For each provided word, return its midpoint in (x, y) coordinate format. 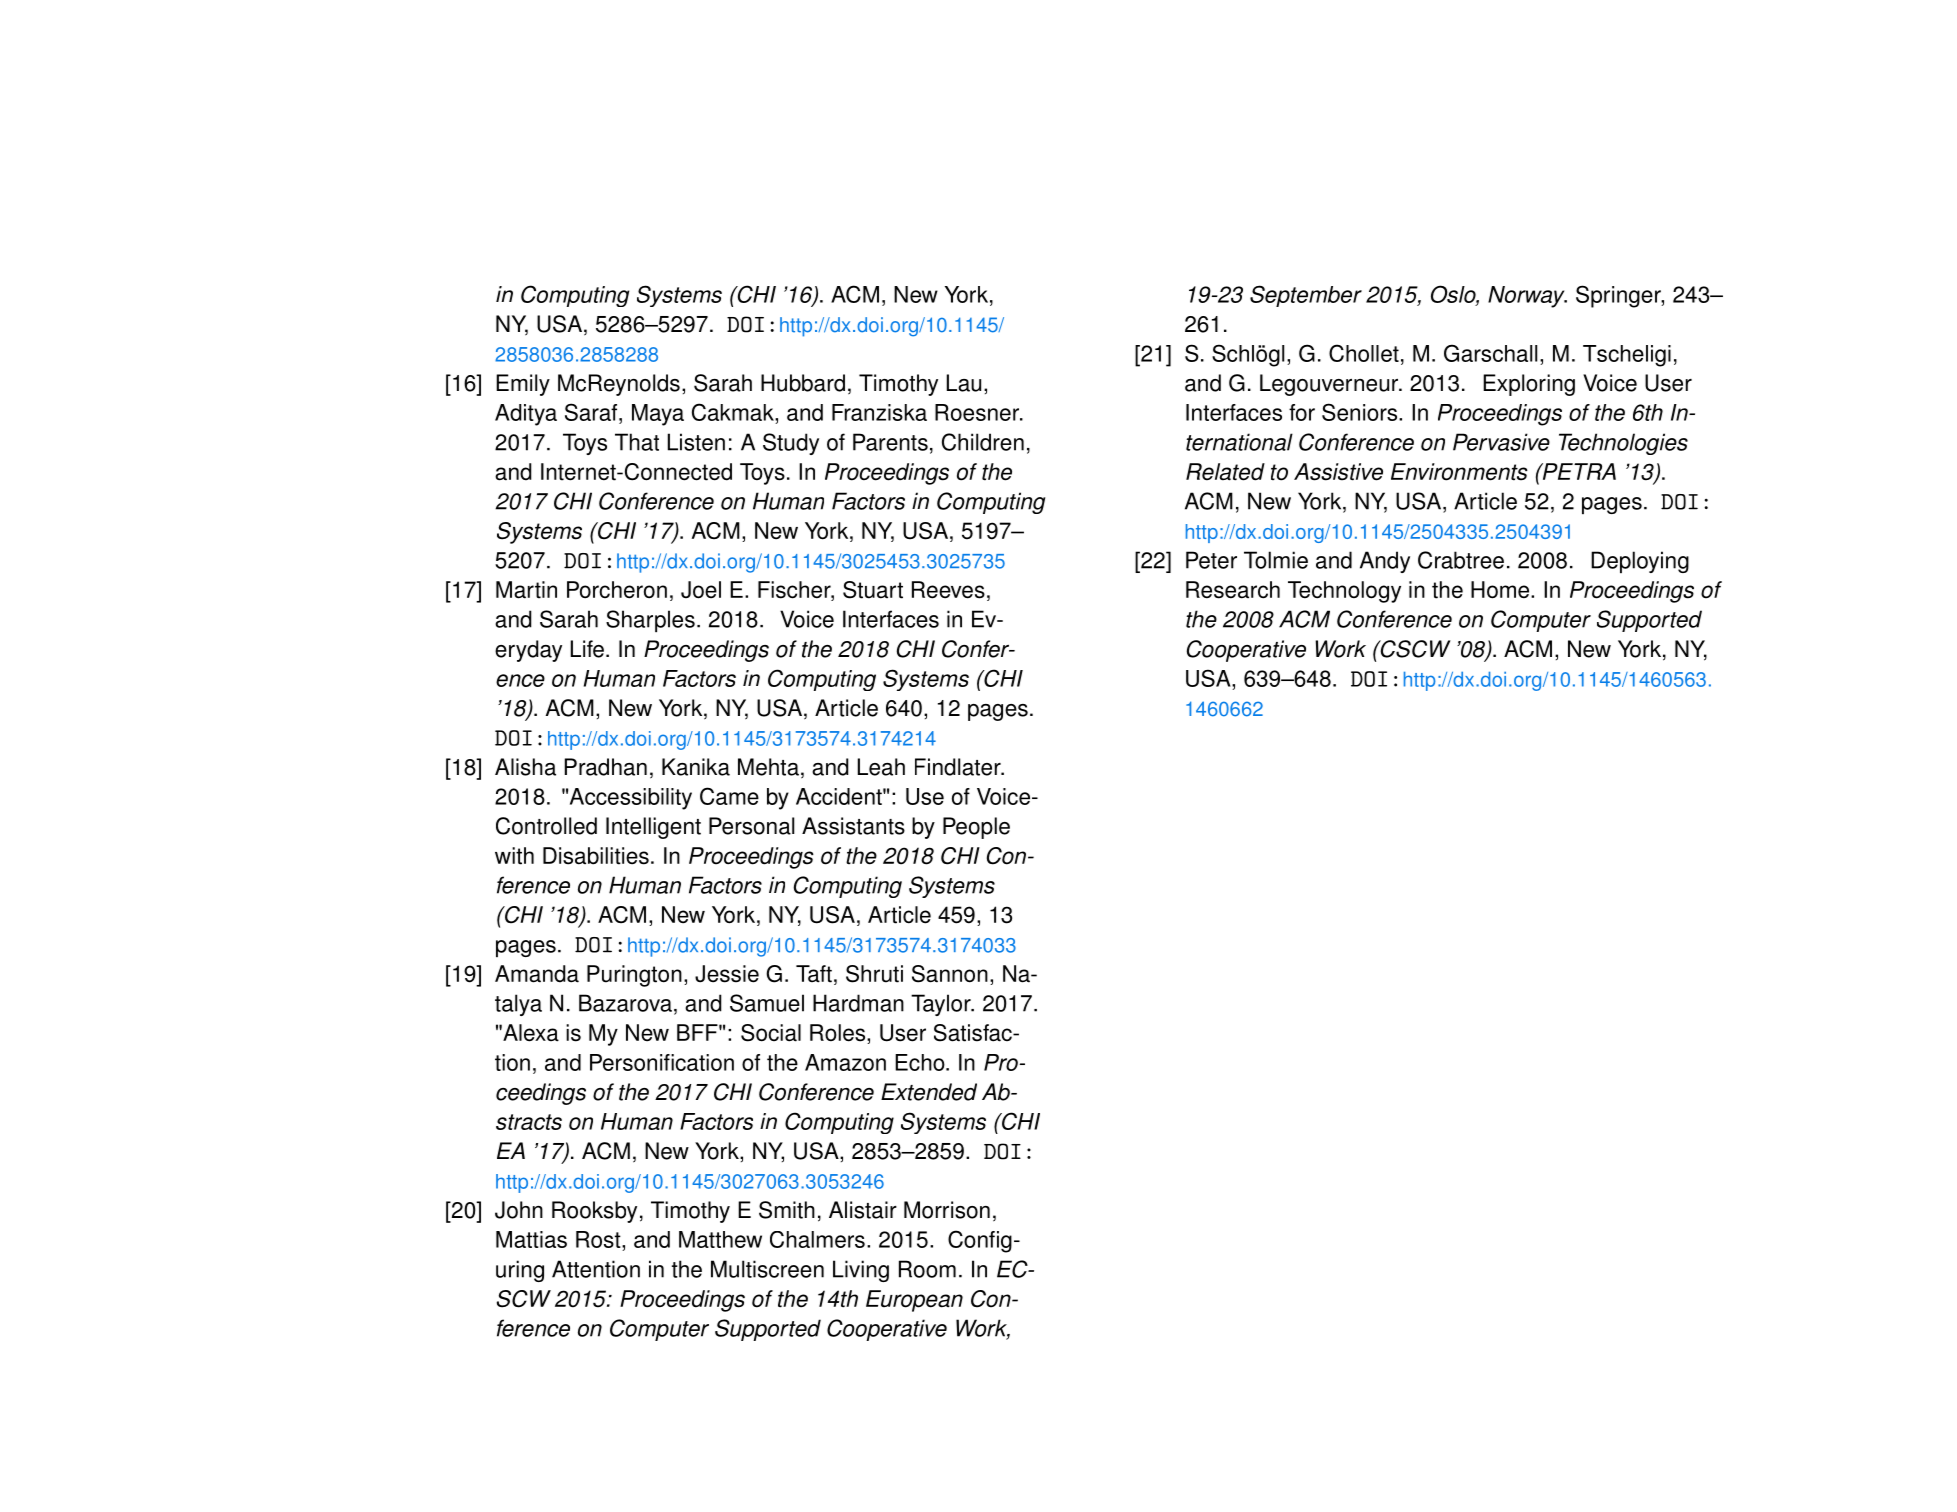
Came (729, 796)
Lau (964, 383)
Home (1501, 590)
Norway (1527, 297)
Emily (523, 385)
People (976, 828)
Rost (599, 1241)
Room (927, 1269)
